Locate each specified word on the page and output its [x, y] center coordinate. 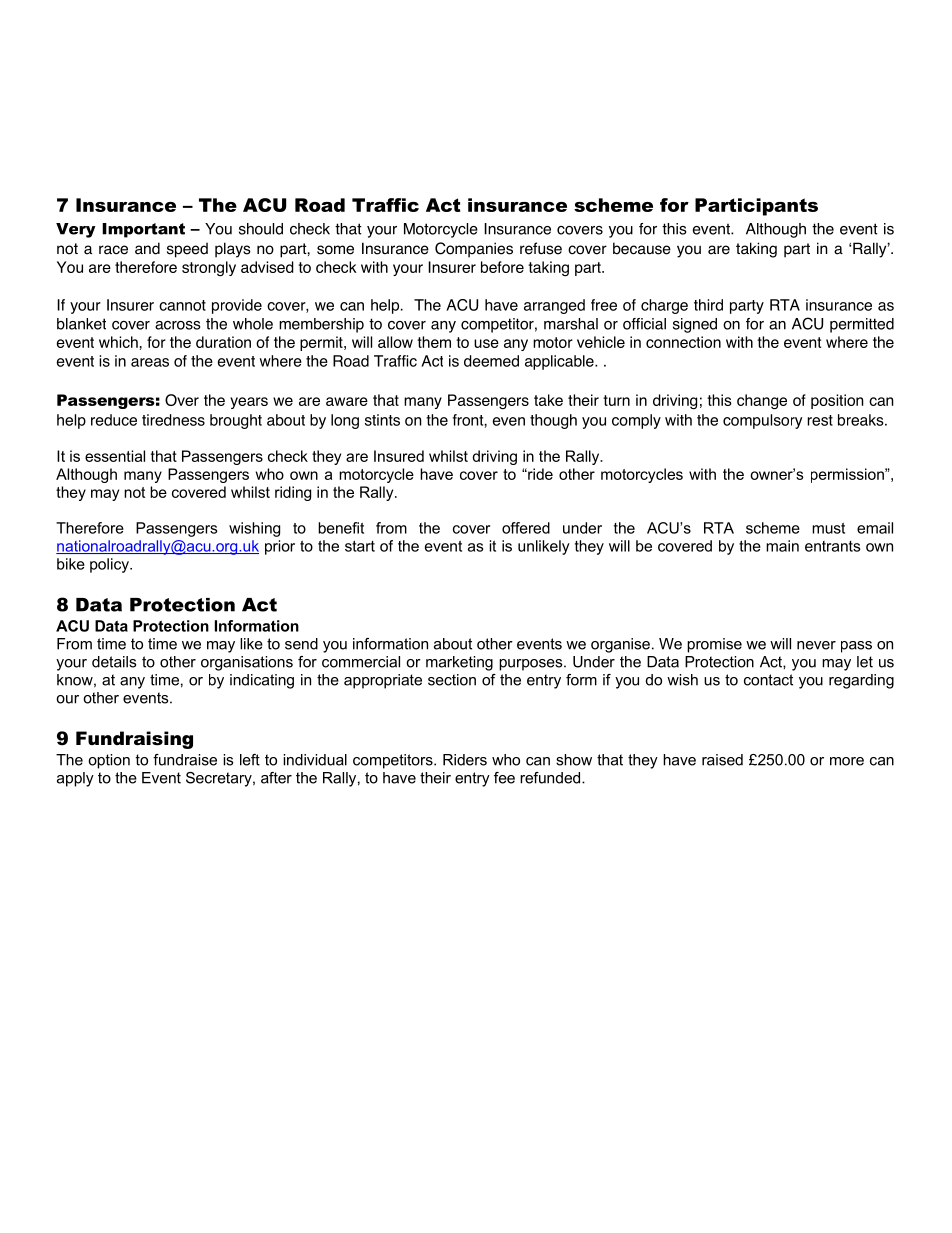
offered [526, 528]
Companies [474, 250]
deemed [491, 361]
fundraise [185, 760]
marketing [459, 663]
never [816, 645]
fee [504, 778]
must [828, 528]
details [114, 662]
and [147, 248]
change [762, 402]
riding [293, 493]
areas [150, 362]
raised [722, 760]
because [642, 248]
